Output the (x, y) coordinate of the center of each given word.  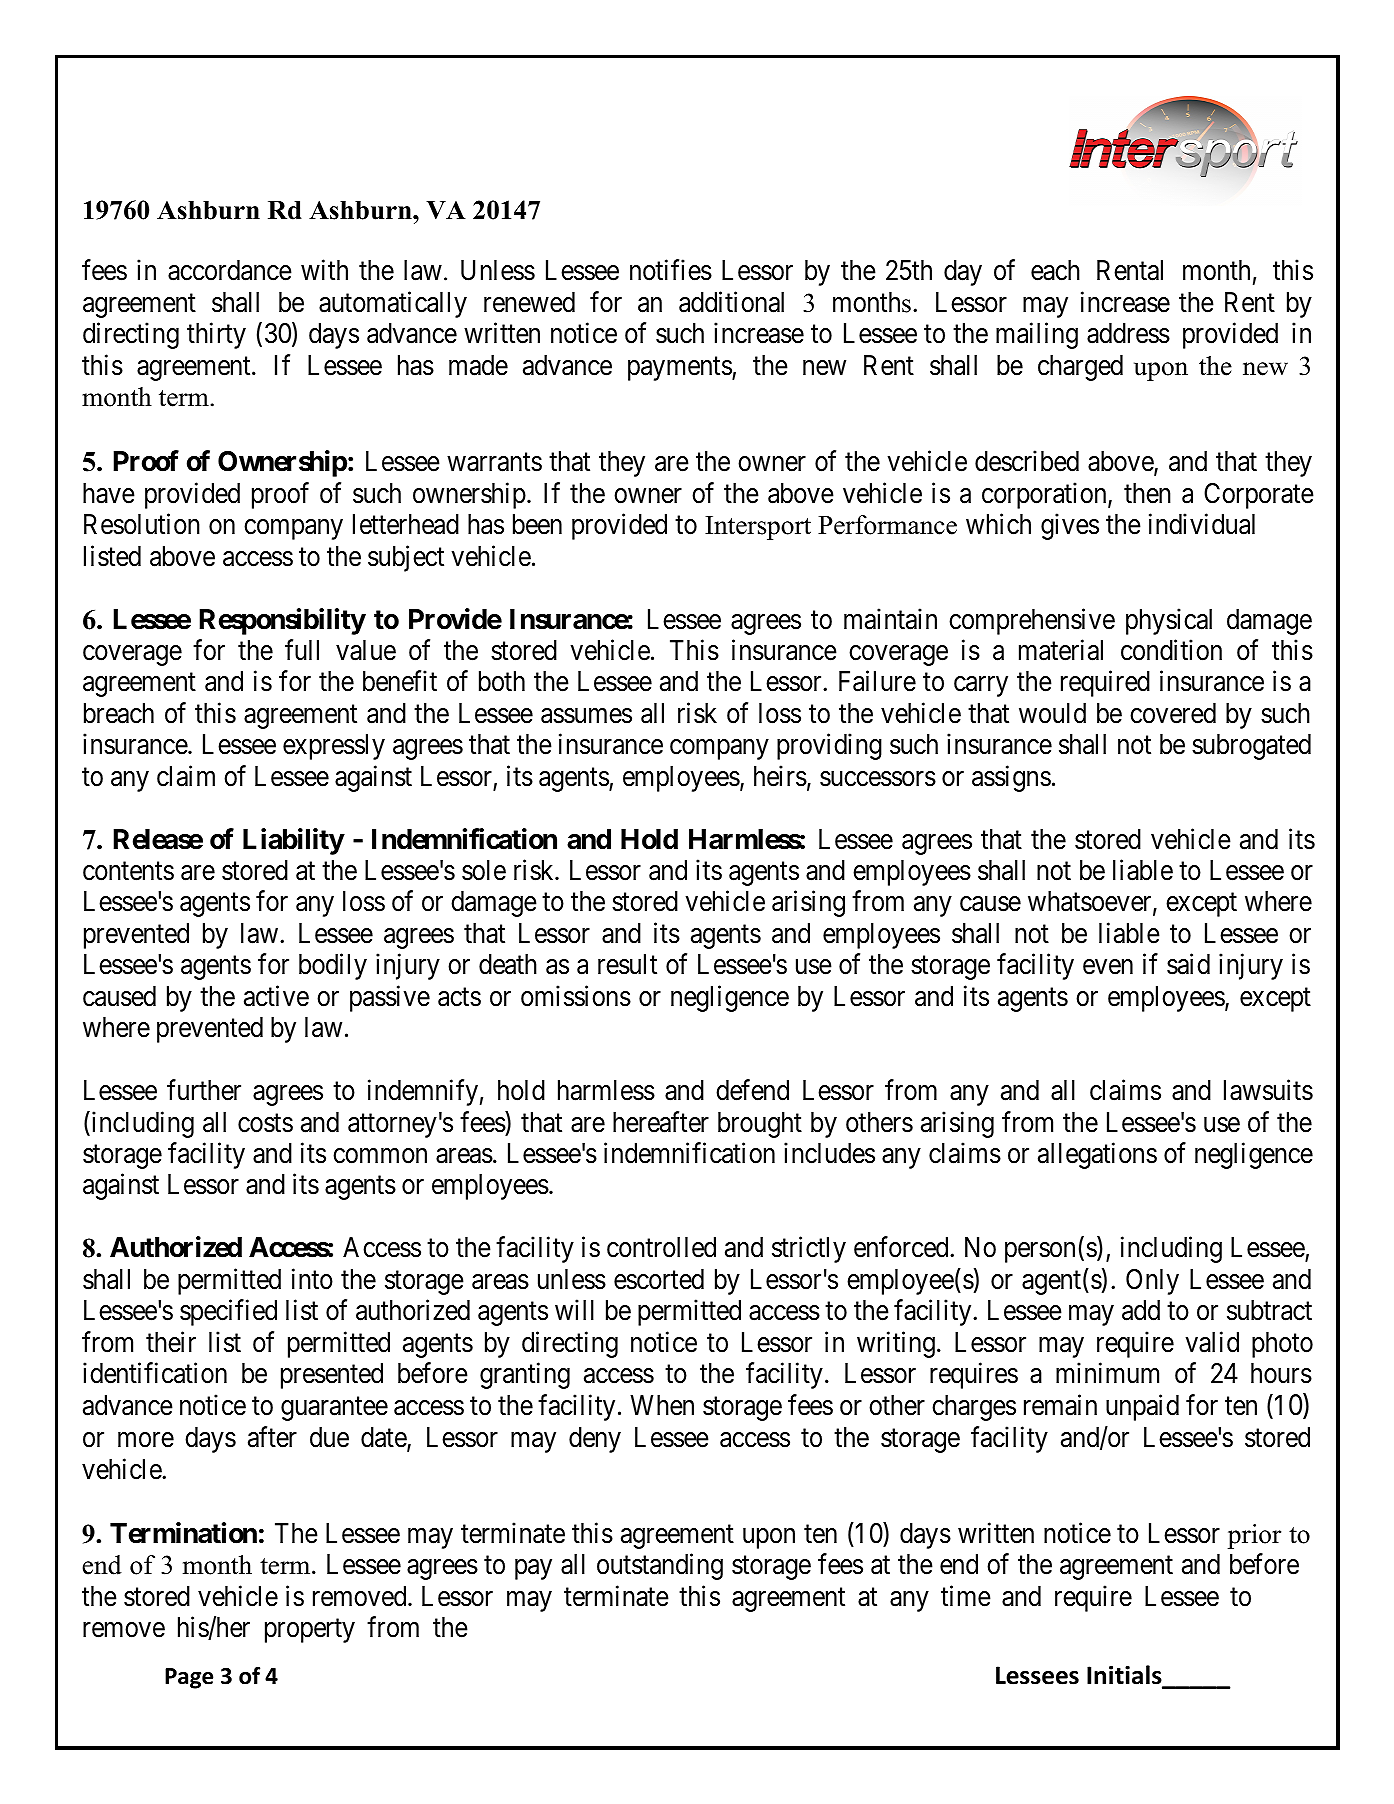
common (380, 1156)
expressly (334, 747)
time (966, 1596)
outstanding (660, 1567)
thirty (216, 335)
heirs (780, 776)
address (1128, 333)
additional (731, 302)
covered (1173, 713)
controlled (661, 1247)
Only (1152, 1282)
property (310, 1631)
